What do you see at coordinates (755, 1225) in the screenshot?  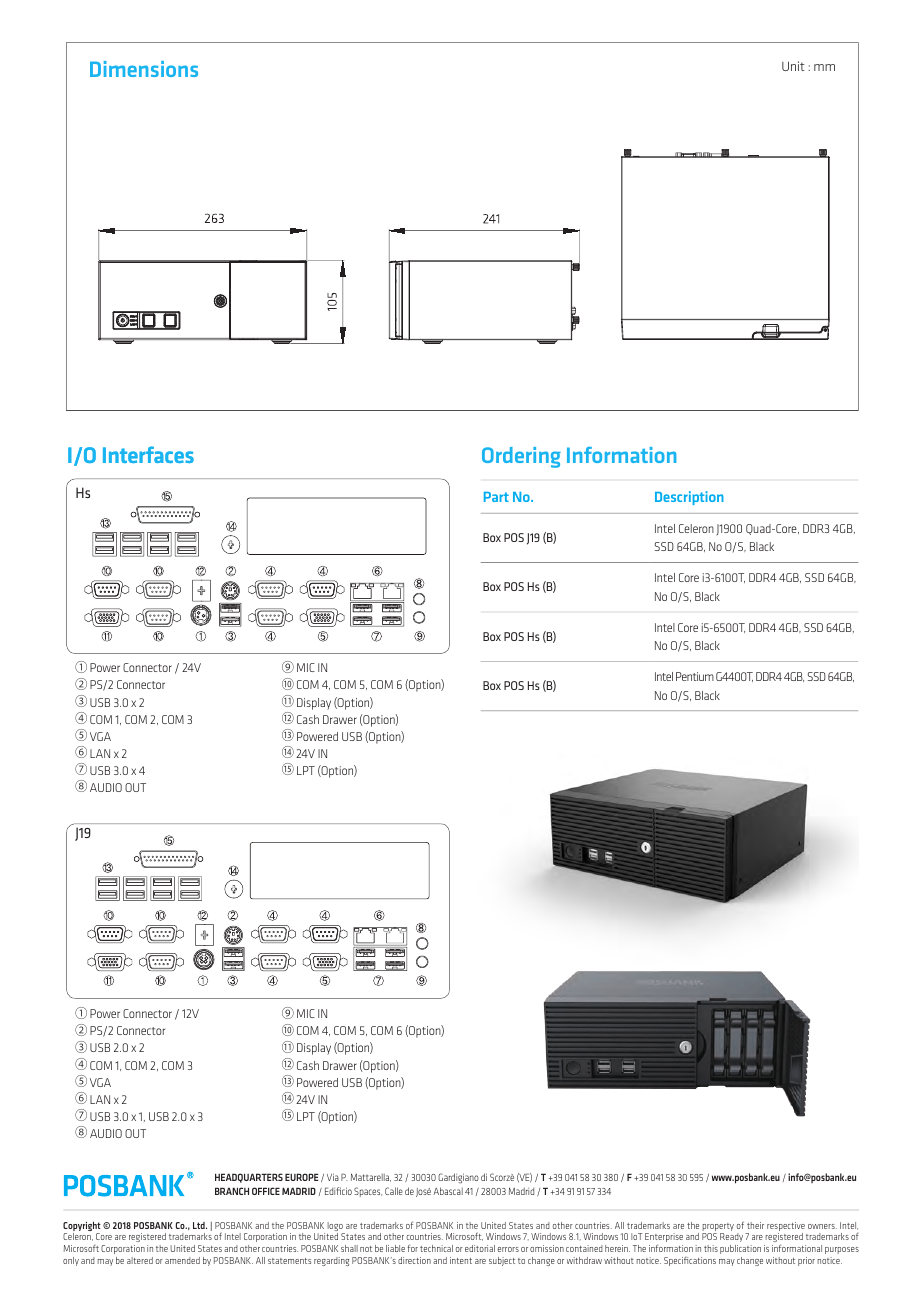 I see `their` at bounding box center [755, 1225].
